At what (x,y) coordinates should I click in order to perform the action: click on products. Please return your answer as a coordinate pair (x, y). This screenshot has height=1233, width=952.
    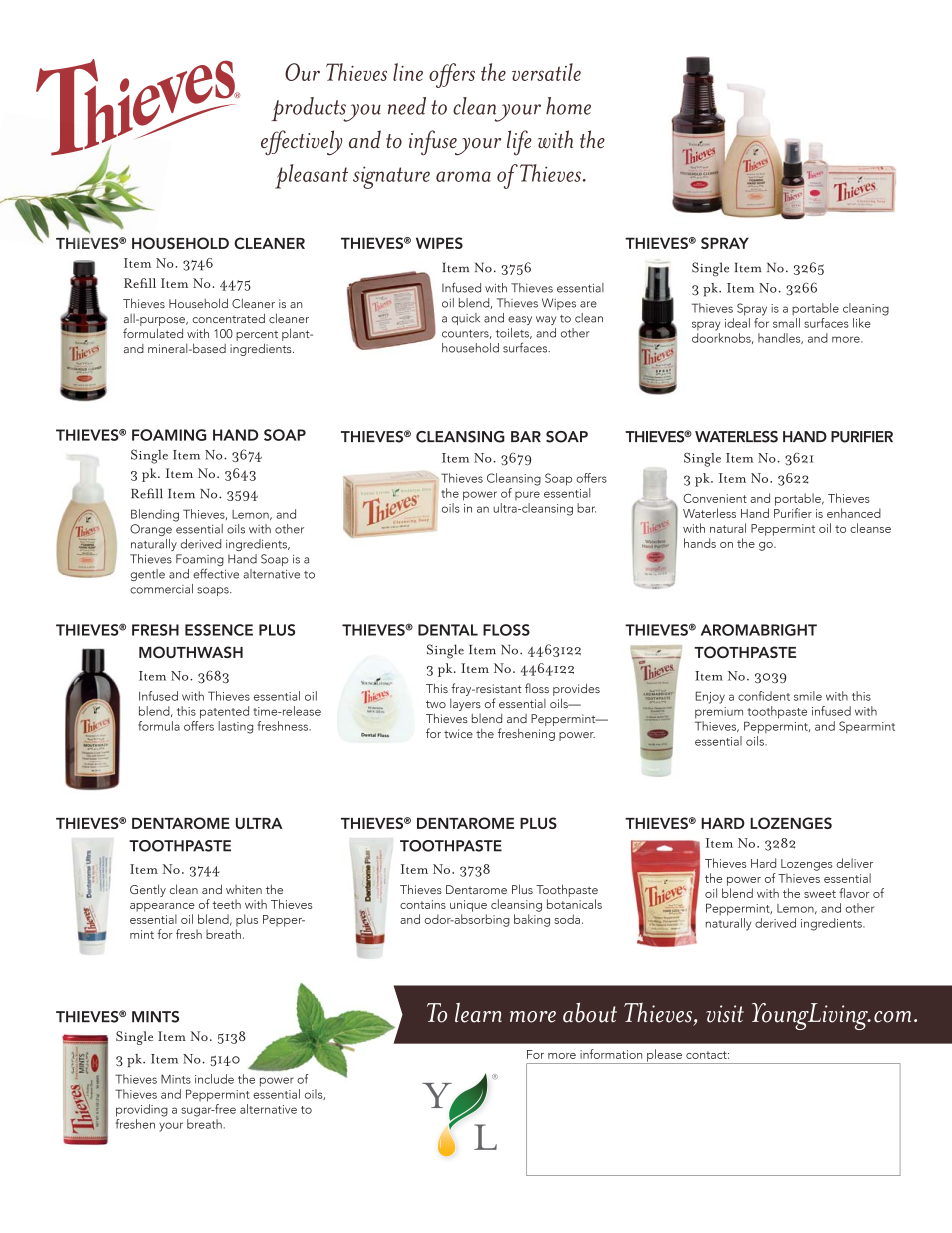
    Looking at the image, I should click on (309, 109).
